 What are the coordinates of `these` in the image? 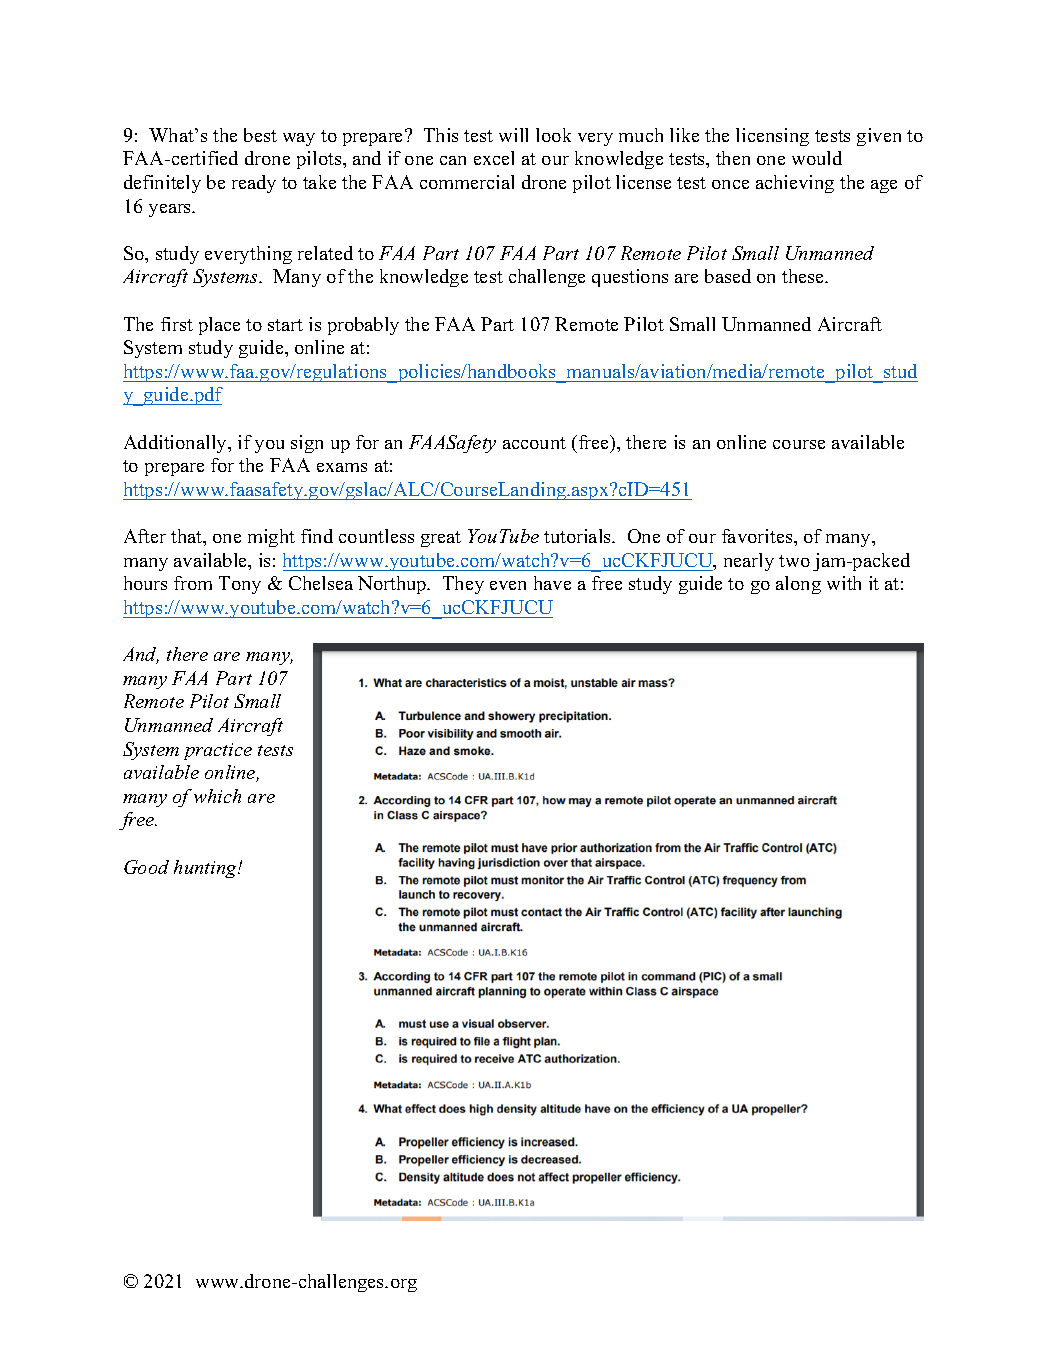 It's located at (804, 276).
